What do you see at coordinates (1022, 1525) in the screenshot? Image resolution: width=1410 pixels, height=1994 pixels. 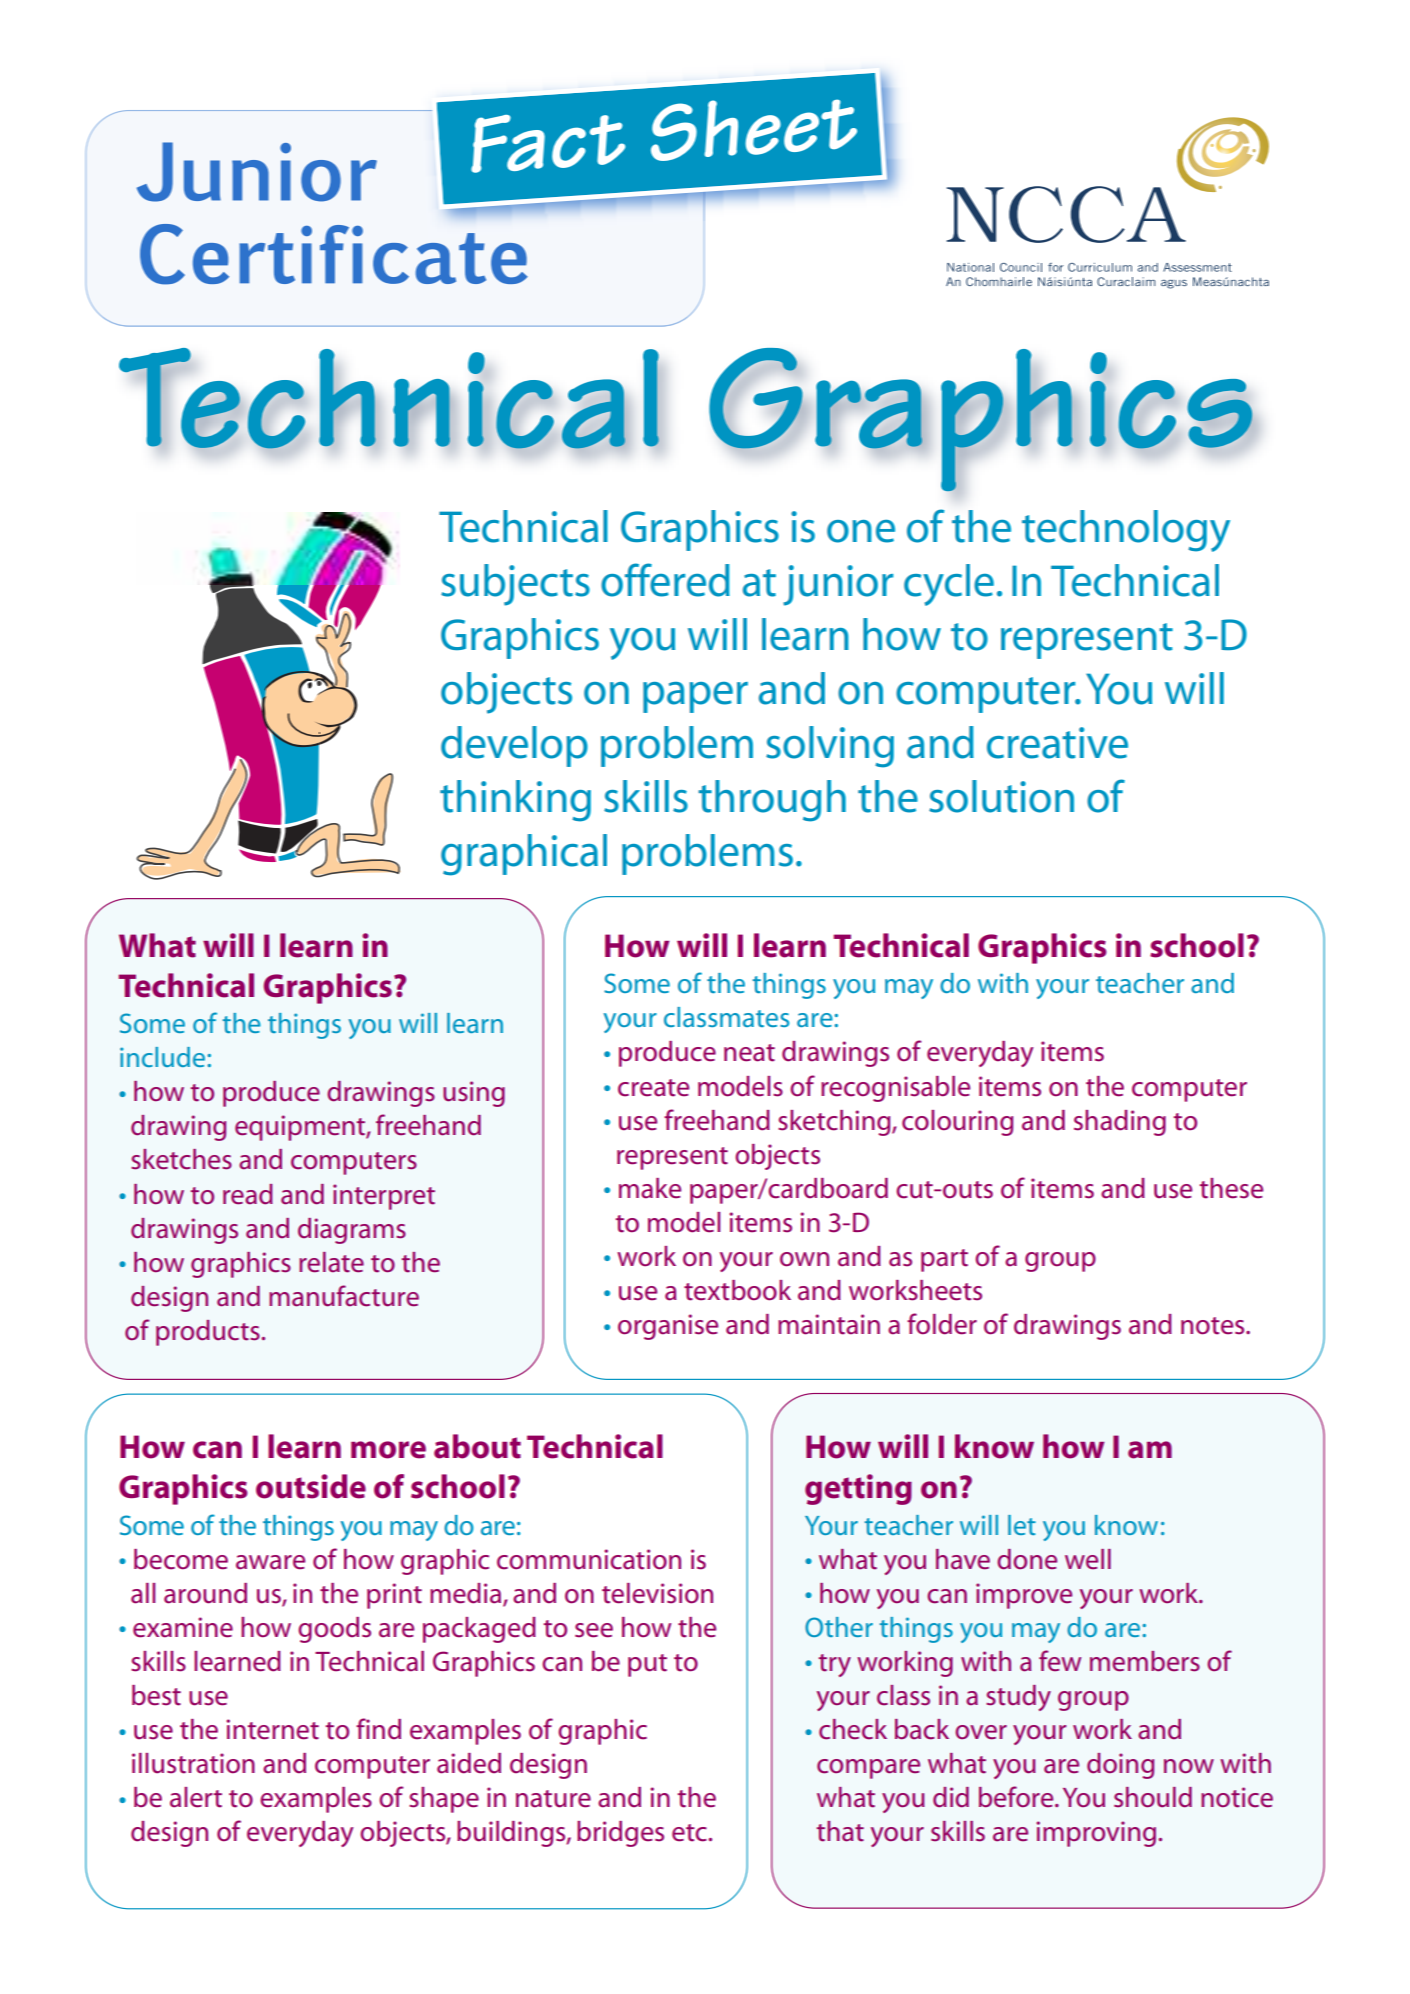 I see `let` at bounding box center [1022, 1525].
